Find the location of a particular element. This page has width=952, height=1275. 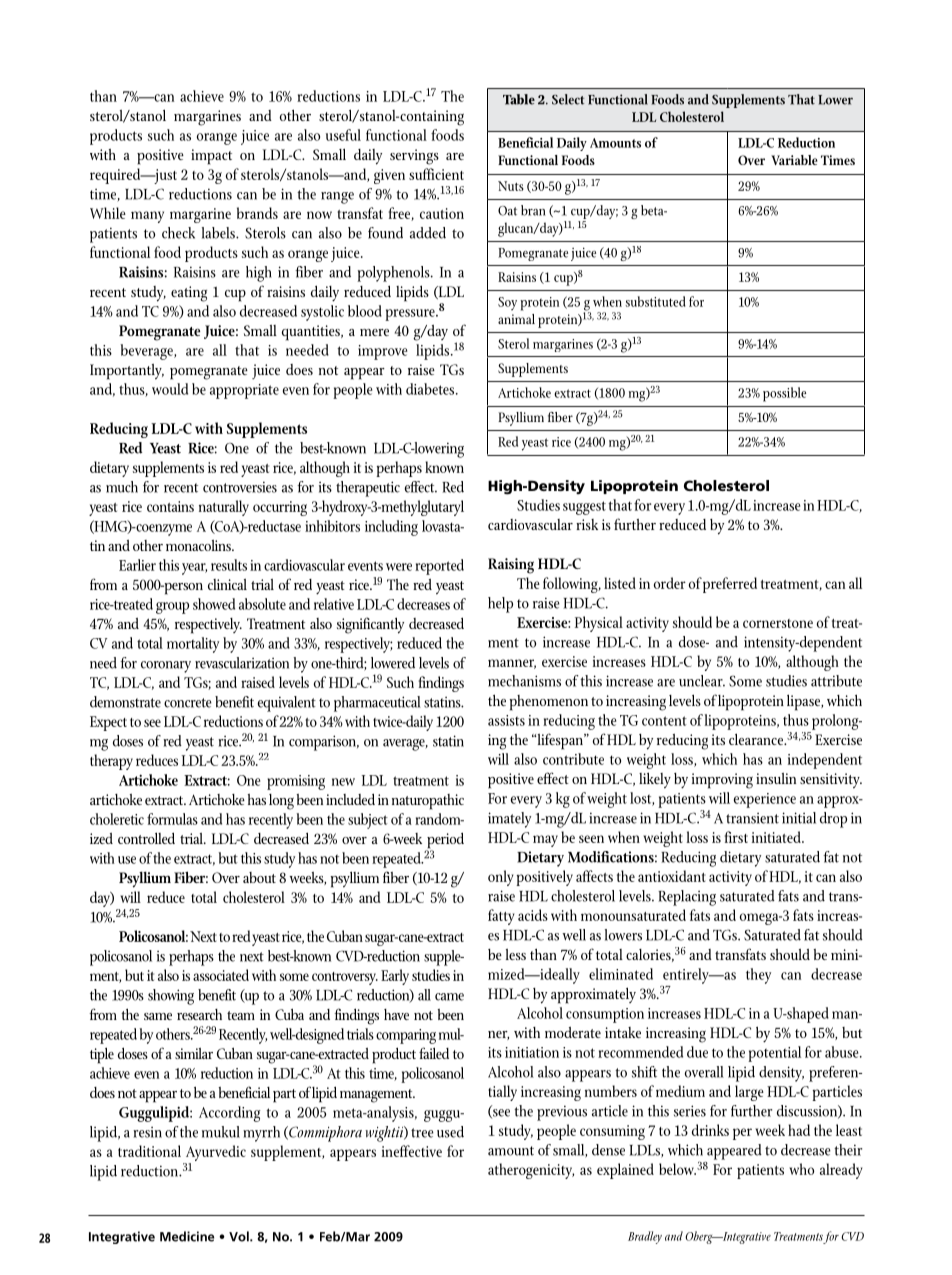

Medicine is located at coordinates (187, 1236).
